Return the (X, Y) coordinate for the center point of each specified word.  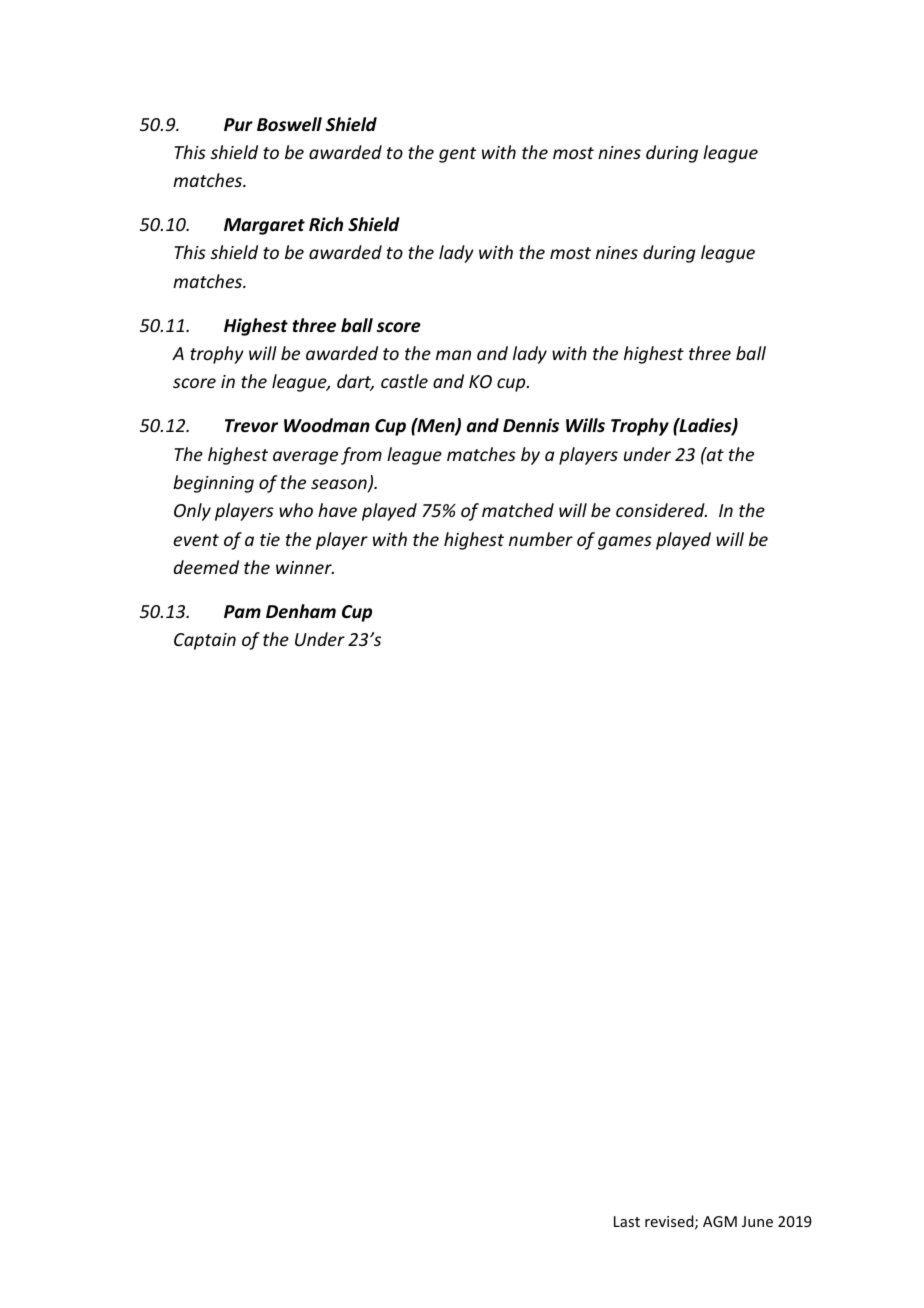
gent (457, 155)
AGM (720, 1221)
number (541, 539)
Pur (238, 124)
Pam (242, 611)
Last (627, 1221)
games (625, 543)
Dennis (531, 425)
